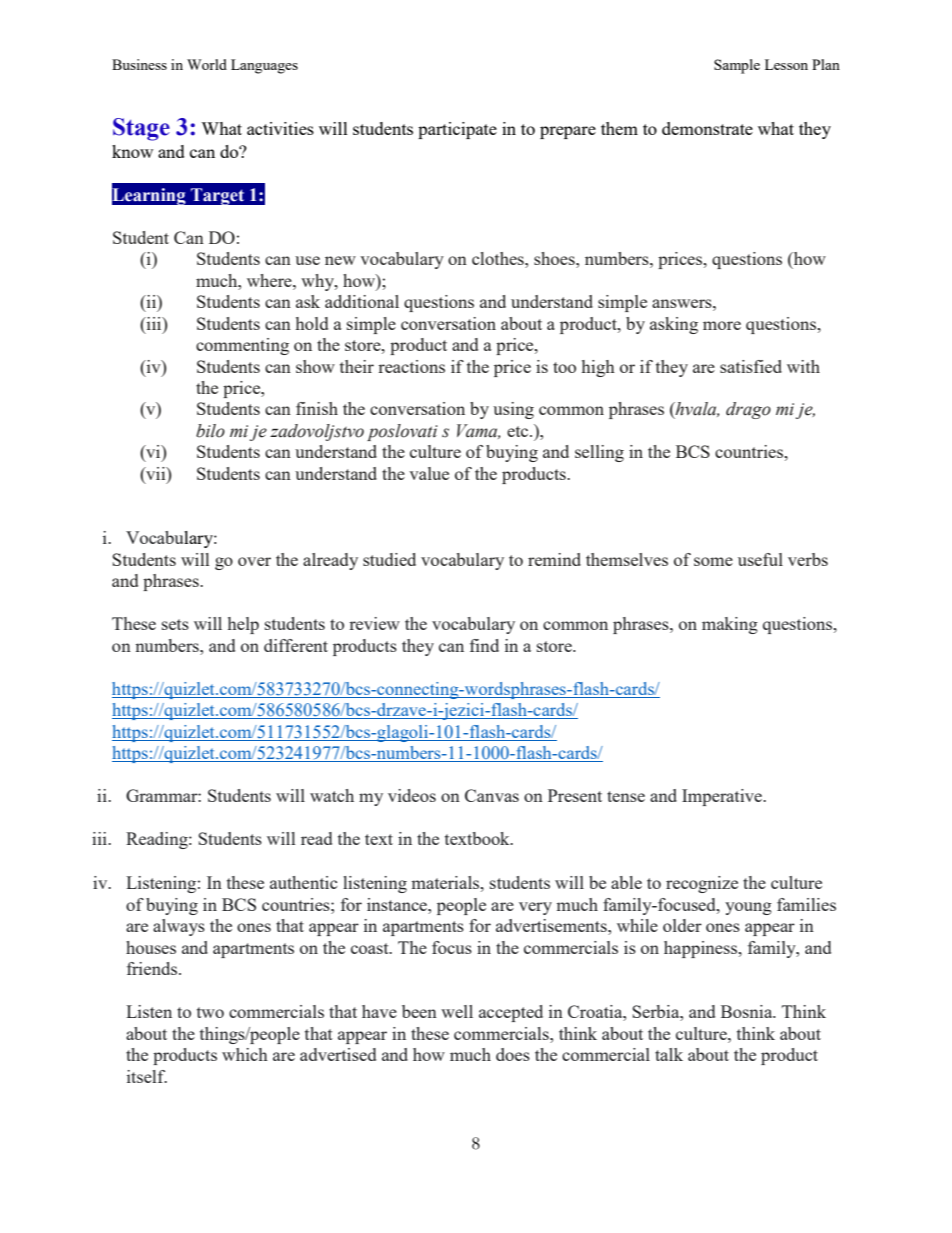 This screenshot has height=1233, width=952. I want to click on drago, so click(748, 410).
